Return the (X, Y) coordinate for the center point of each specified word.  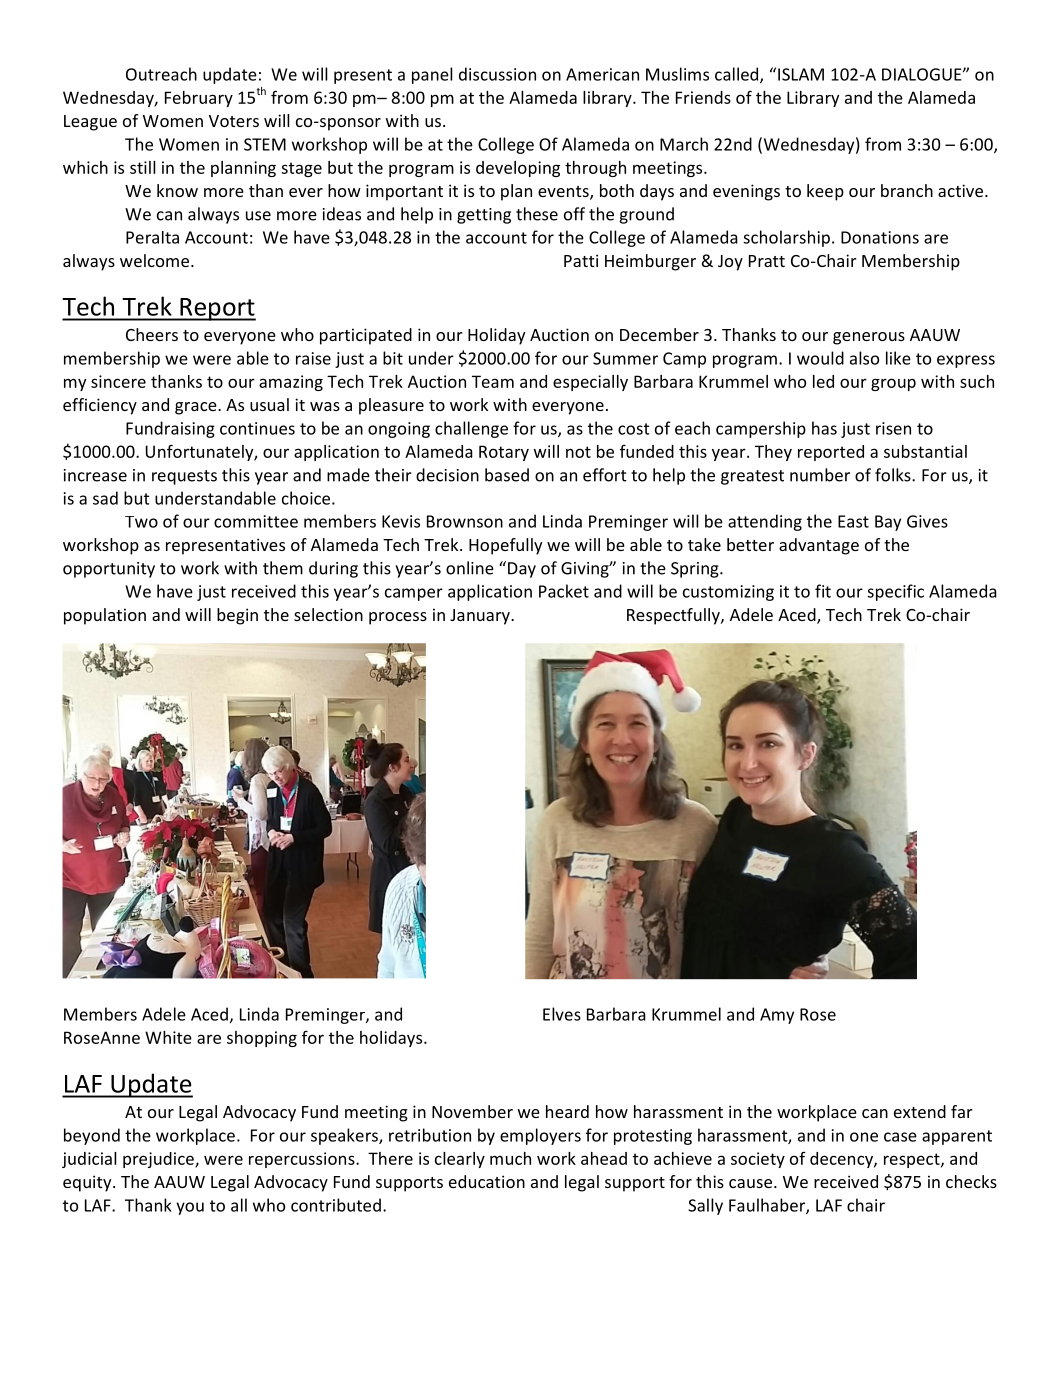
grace (197, 408)
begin (237, 616)
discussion (497, 74)
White (168, 1037)
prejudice (159, 1160)
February (199, 99)
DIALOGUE (923, 74)
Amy (777, 1016)
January (481, 617)
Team (493, 381)
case (900, 1137)
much (510, 1158)
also (864, 358)
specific (895, 592)
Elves (562, 1014)
